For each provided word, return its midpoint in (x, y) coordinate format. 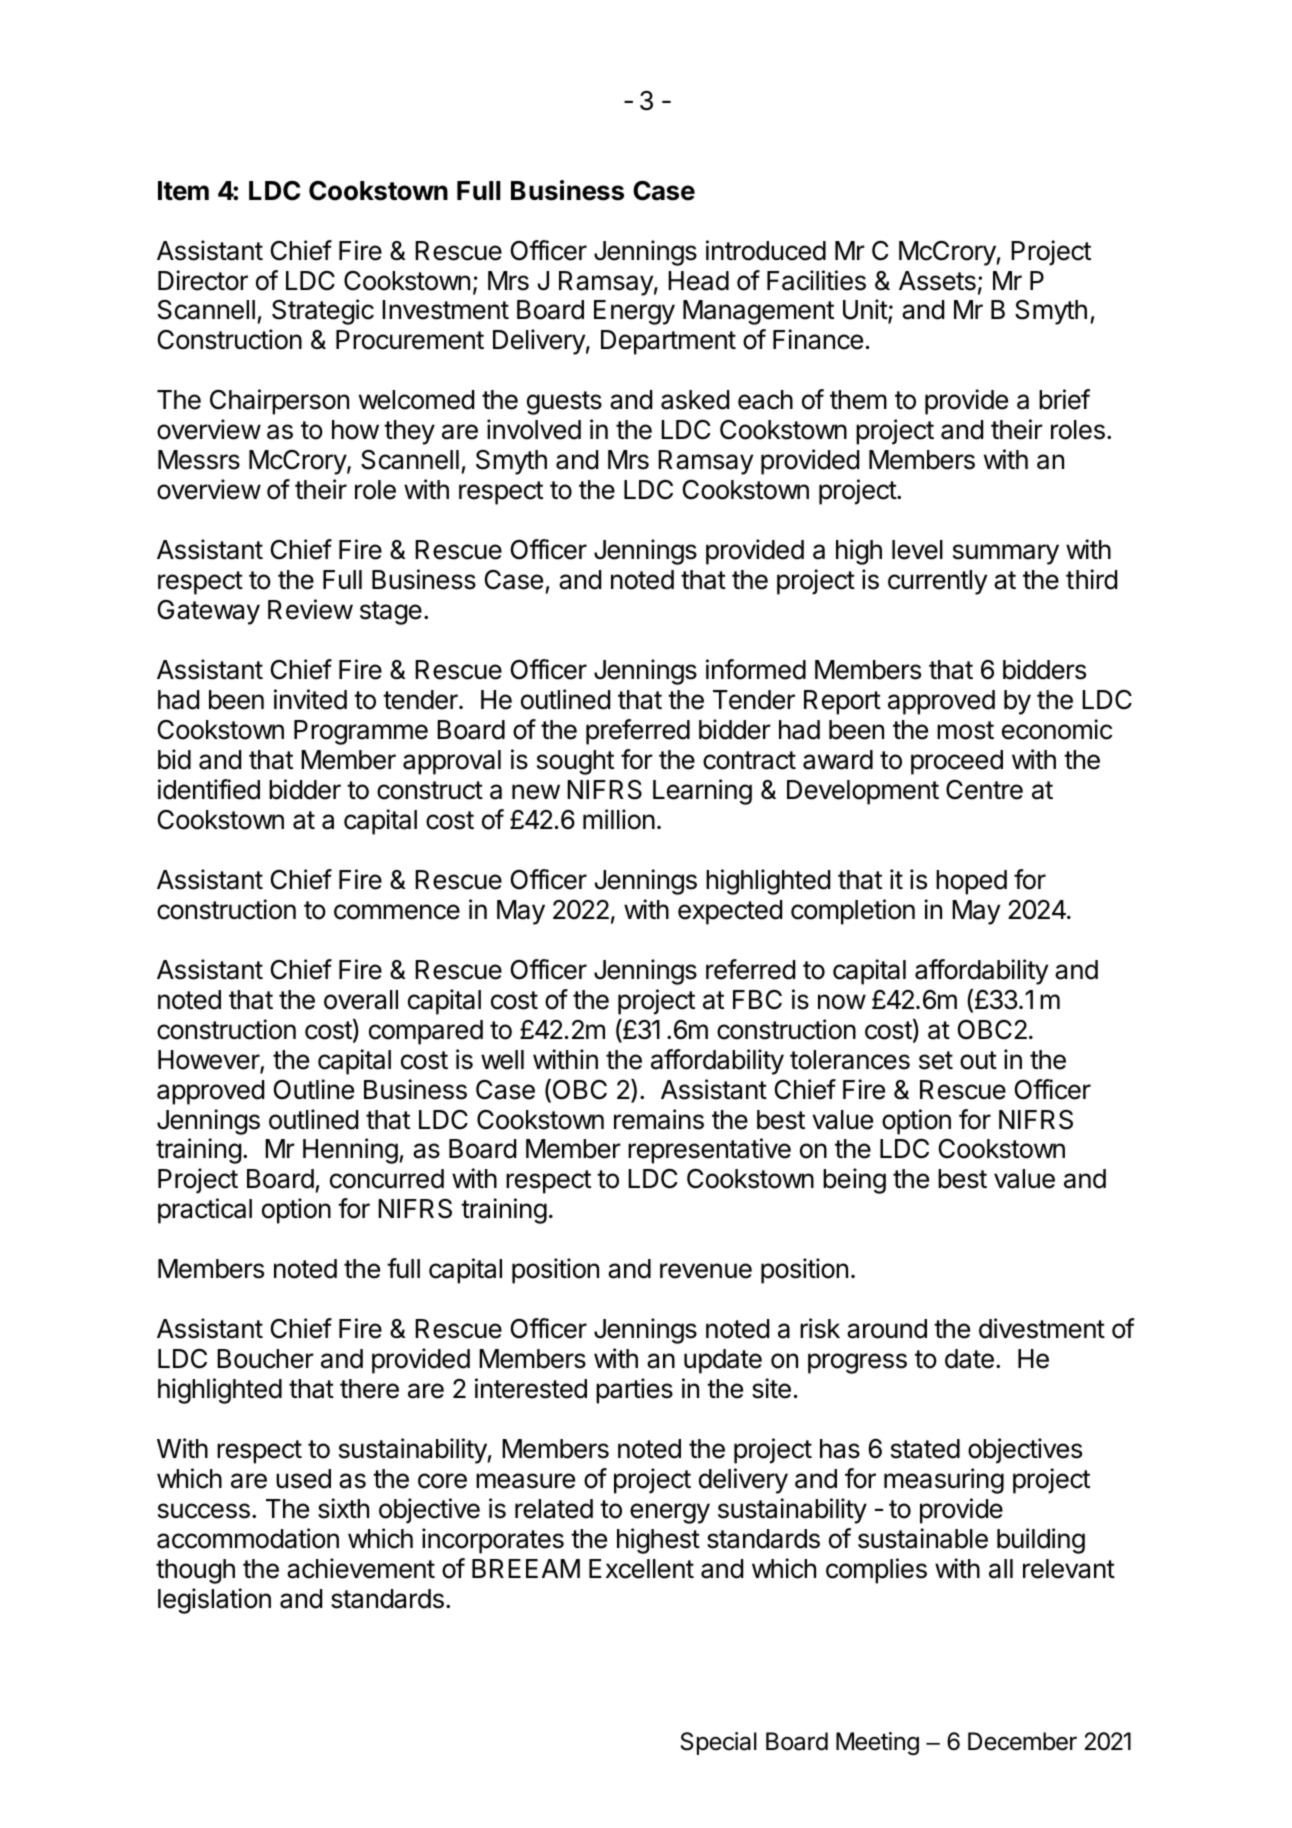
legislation (214, 1601)
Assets (937, 281)
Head (698, 281)
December (1022, 1741)
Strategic (323, 312)
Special (719, 1743)
